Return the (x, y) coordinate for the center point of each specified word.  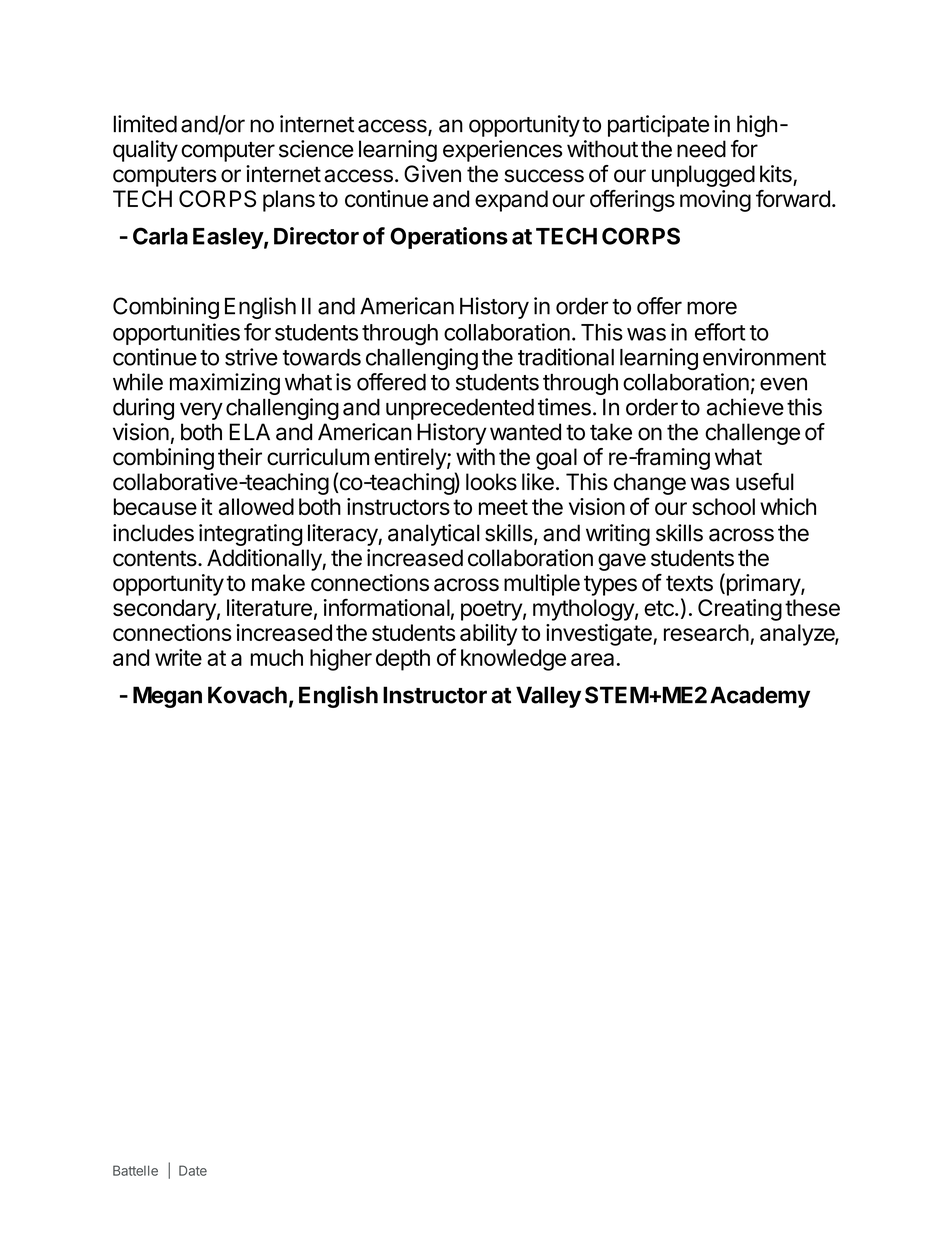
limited (145, 124)
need (701, 149)
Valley (548, 697)
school (723, 506)
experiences (502, 151)
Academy (760, 697)
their (240, 457)
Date (193, 1170)
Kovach (247, 695)
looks (491, 482)
